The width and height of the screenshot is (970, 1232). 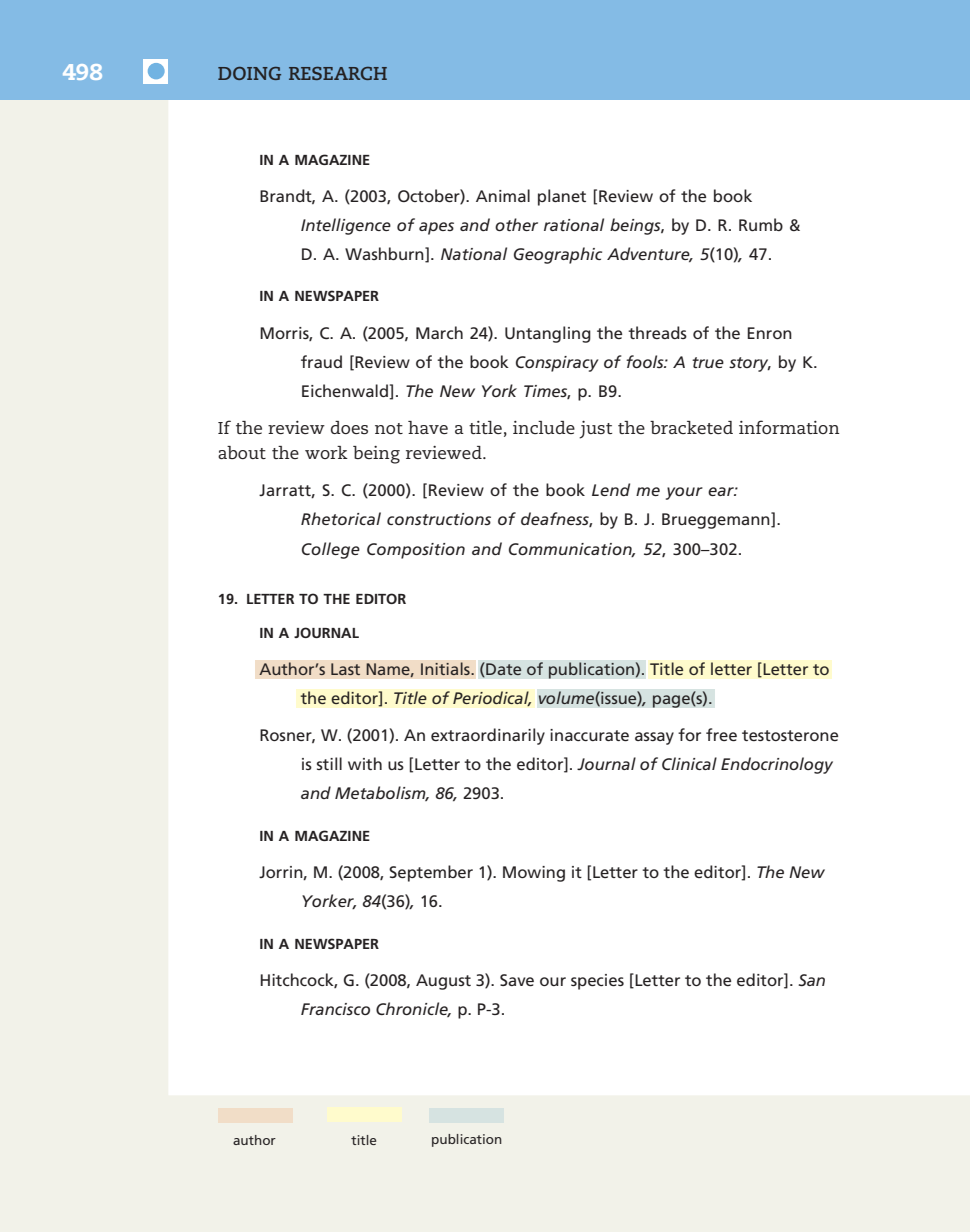 I want to click on RESEARCH, so click(x=338, y=73).
